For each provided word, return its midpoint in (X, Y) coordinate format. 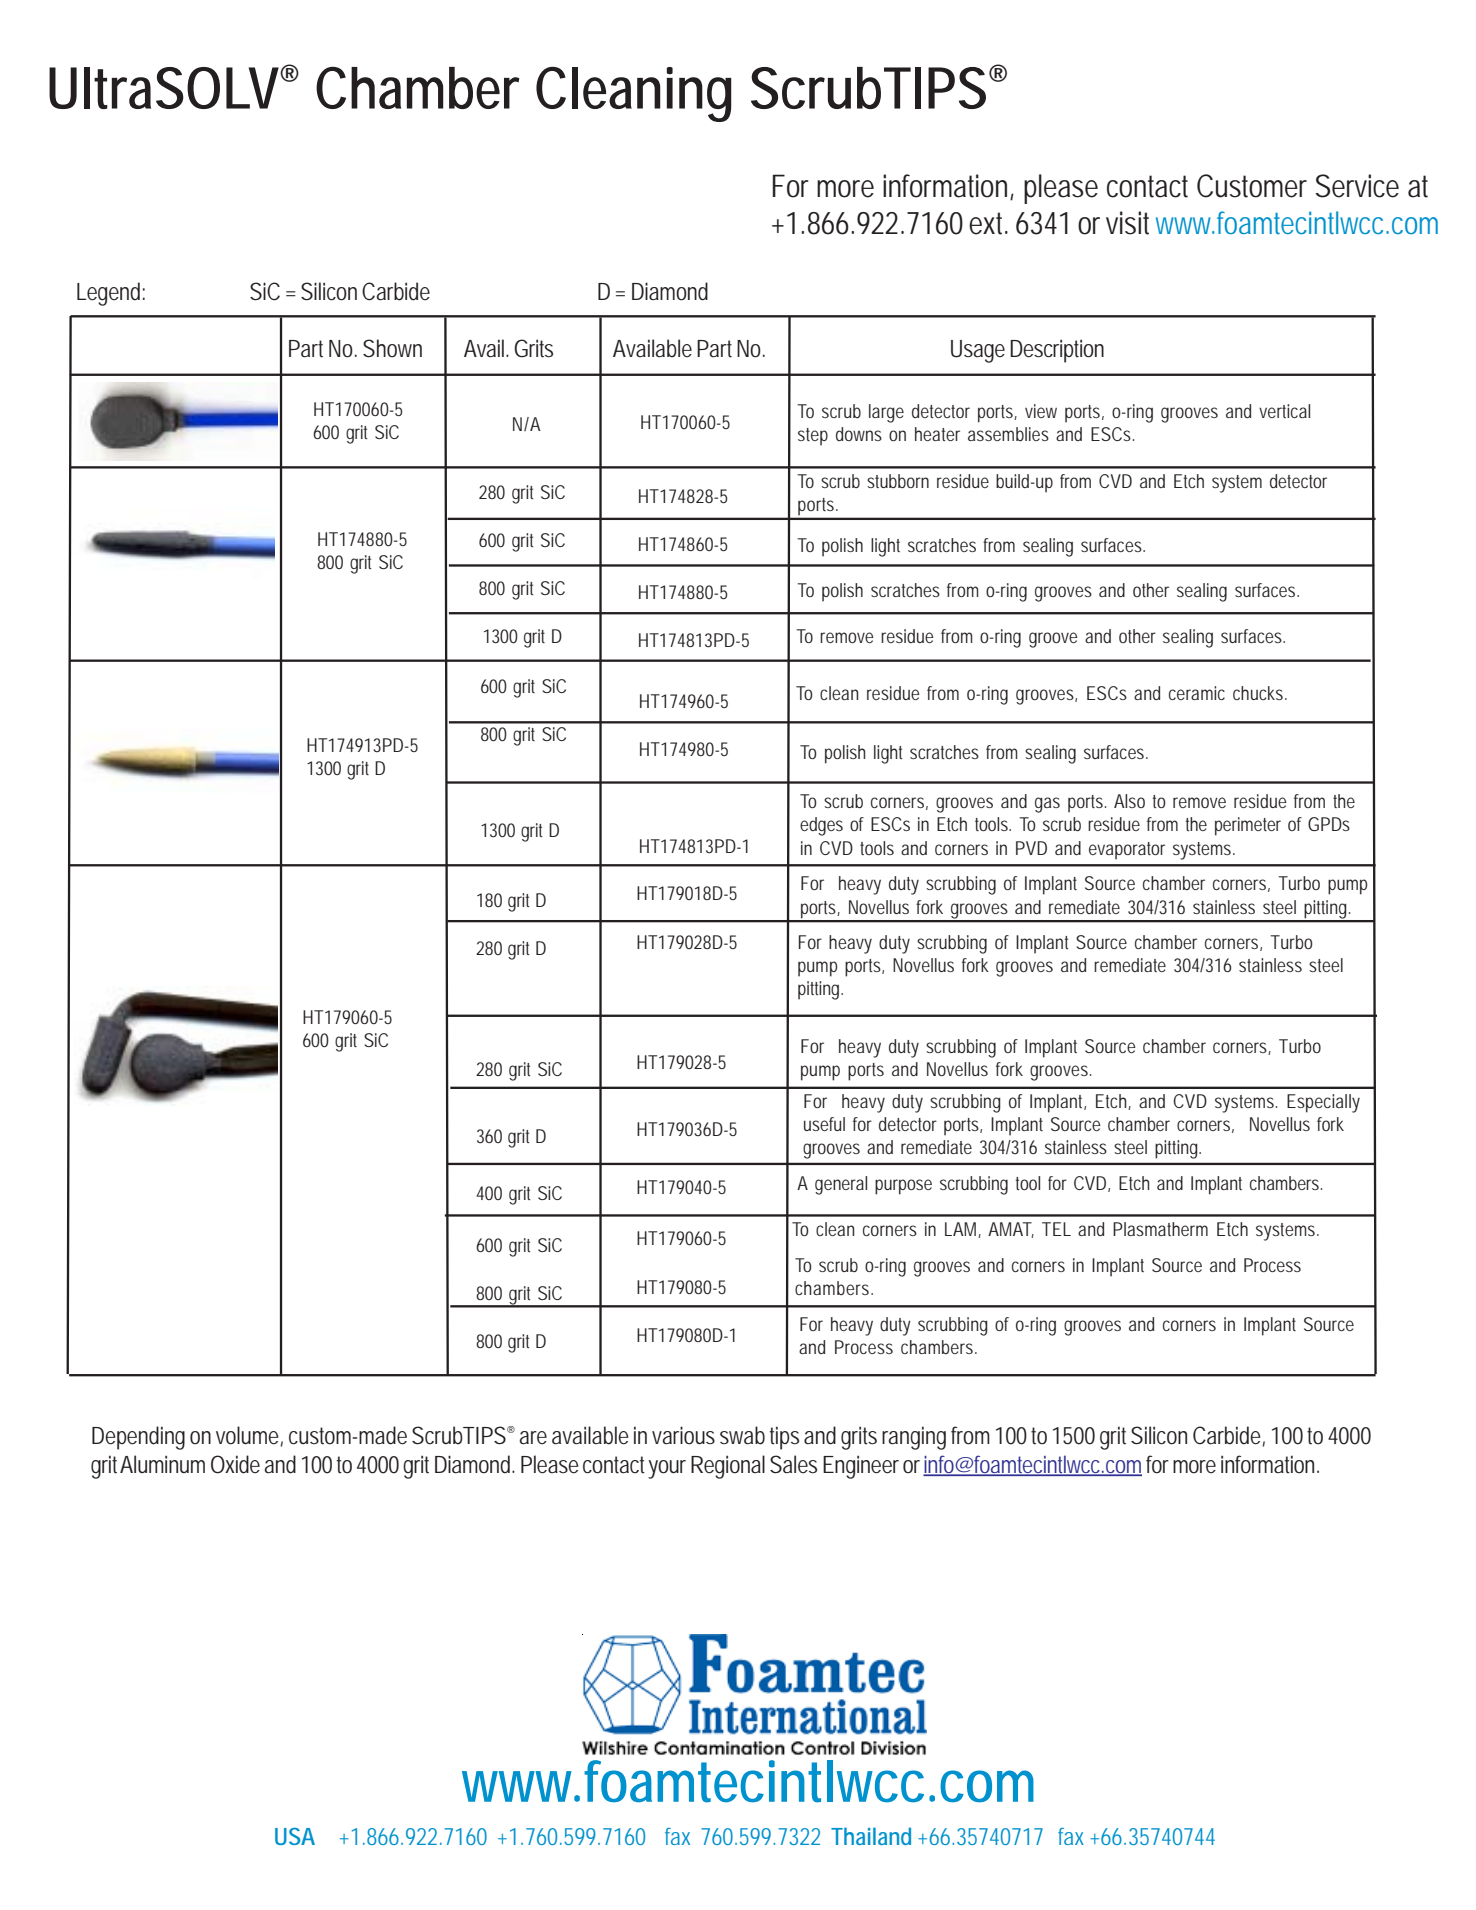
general (841, 1185)
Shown (392, 348)
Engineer (861, 1467)
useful (824, 1124)
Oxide (235, 1464)
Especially (1323, 1103)
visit (1127, 223)
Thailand (871, 1836)
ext (988, 223)
